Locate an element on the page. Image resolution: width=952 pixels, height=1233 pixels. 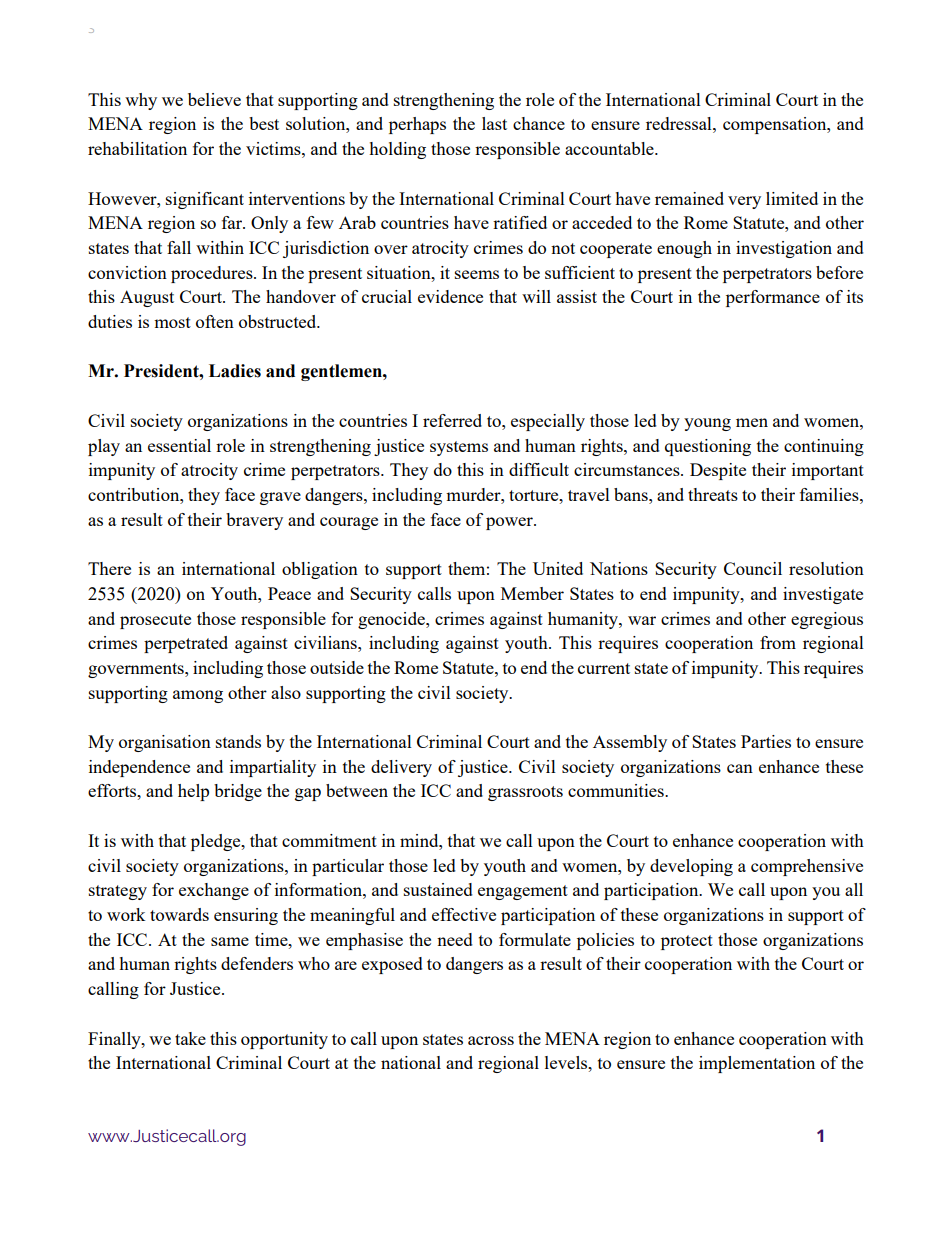
grassroots is located at coordinates (525, 793).
